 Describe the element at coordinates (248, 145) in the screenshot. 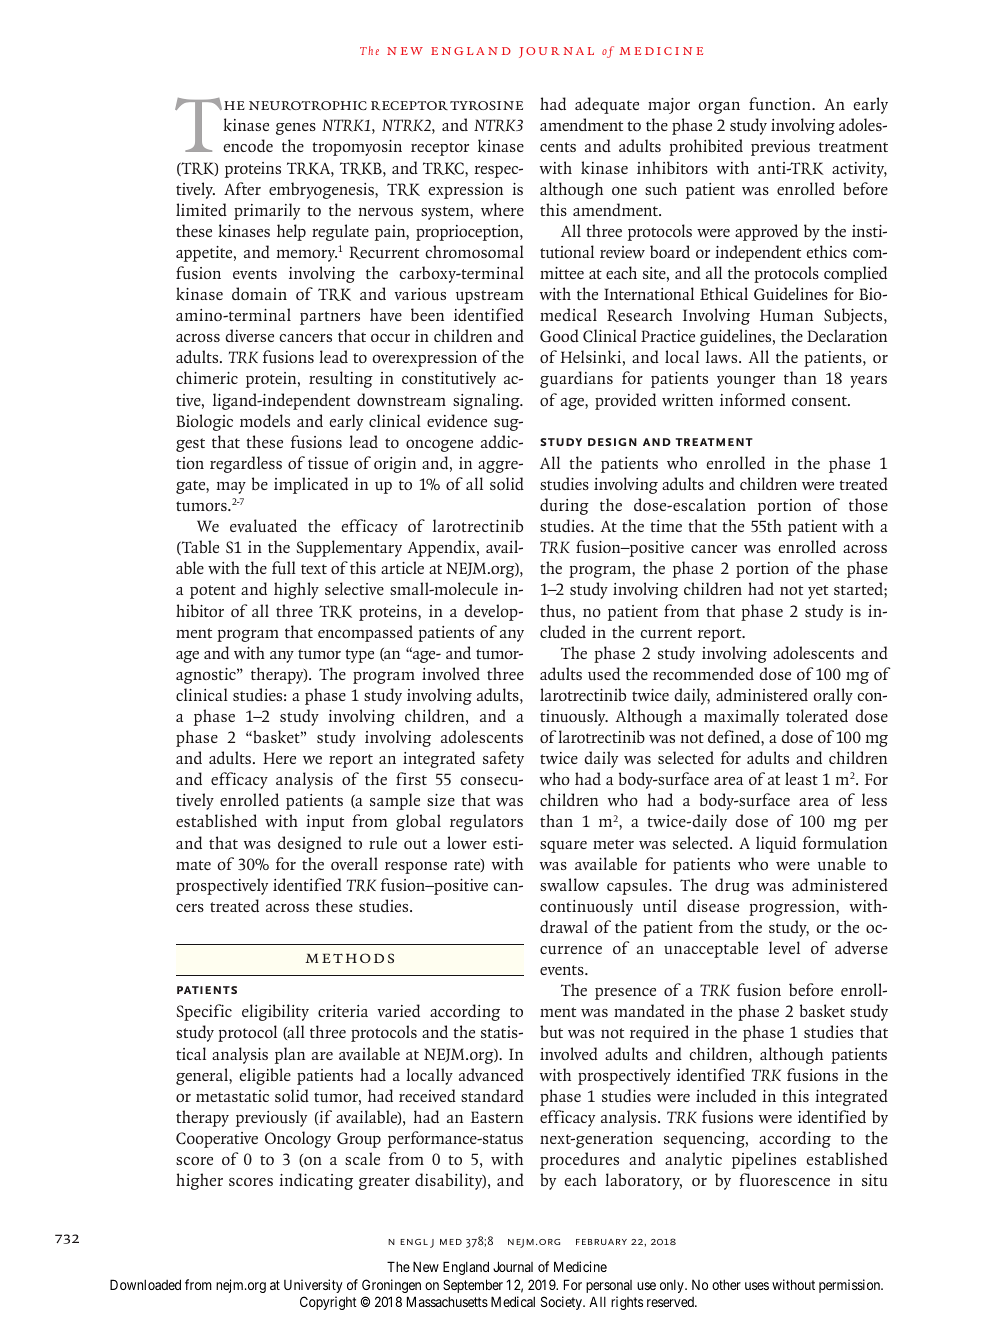

I see `encode` at that location.
